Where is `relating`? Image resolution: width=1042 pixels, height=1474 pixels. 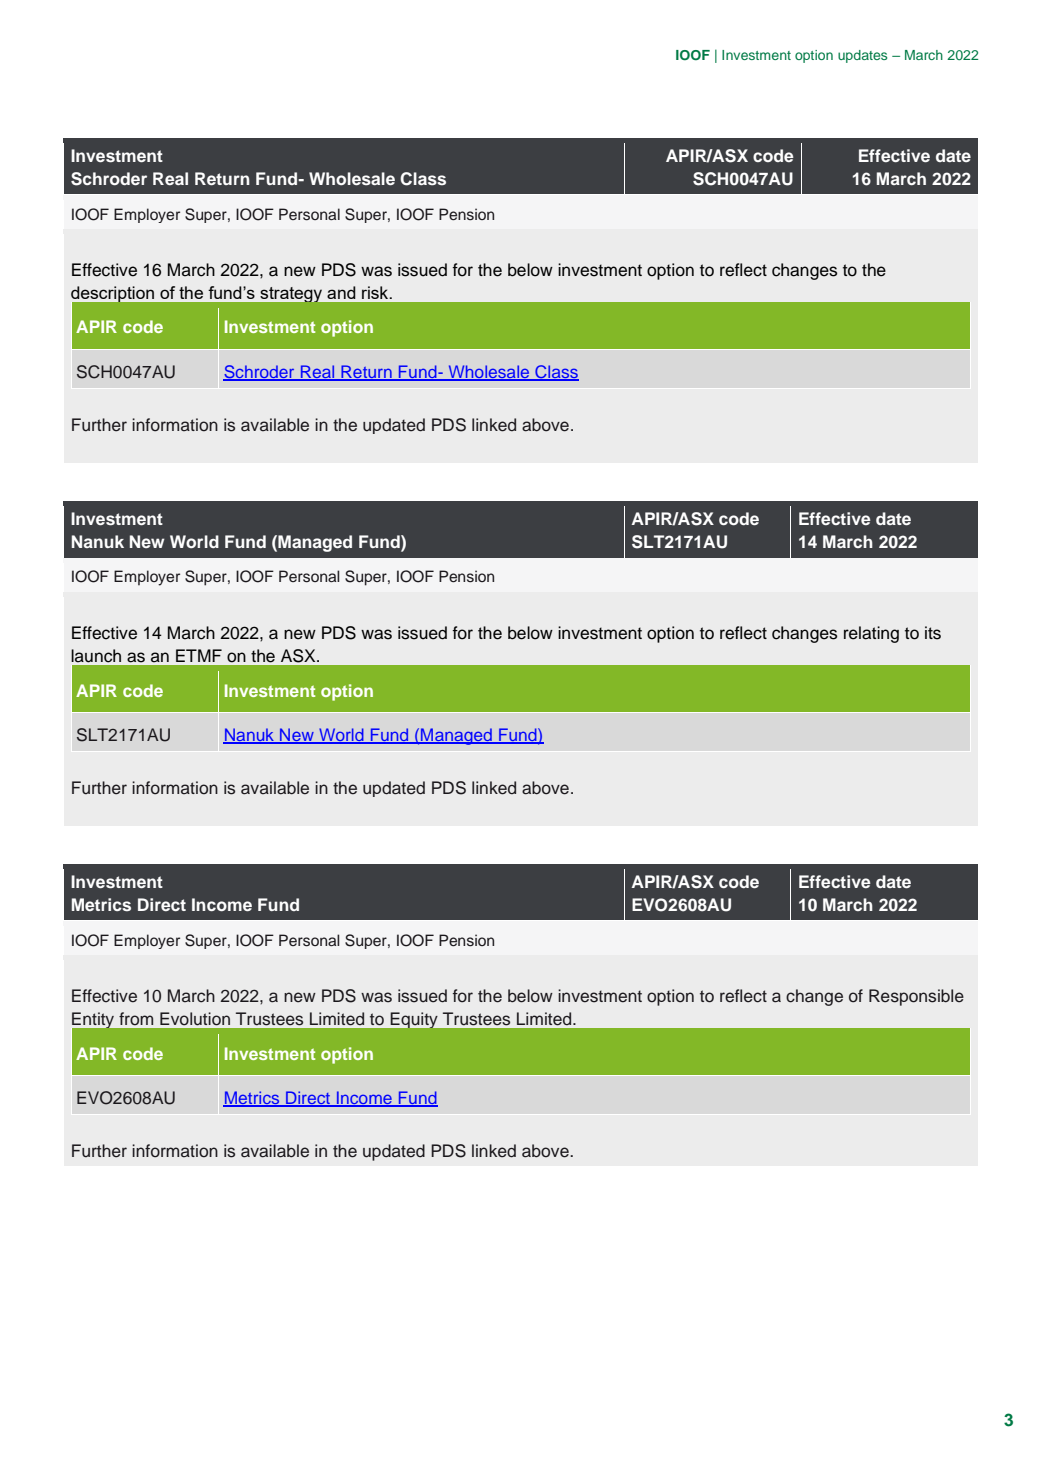 relating is located at coordinates (871, 634).
